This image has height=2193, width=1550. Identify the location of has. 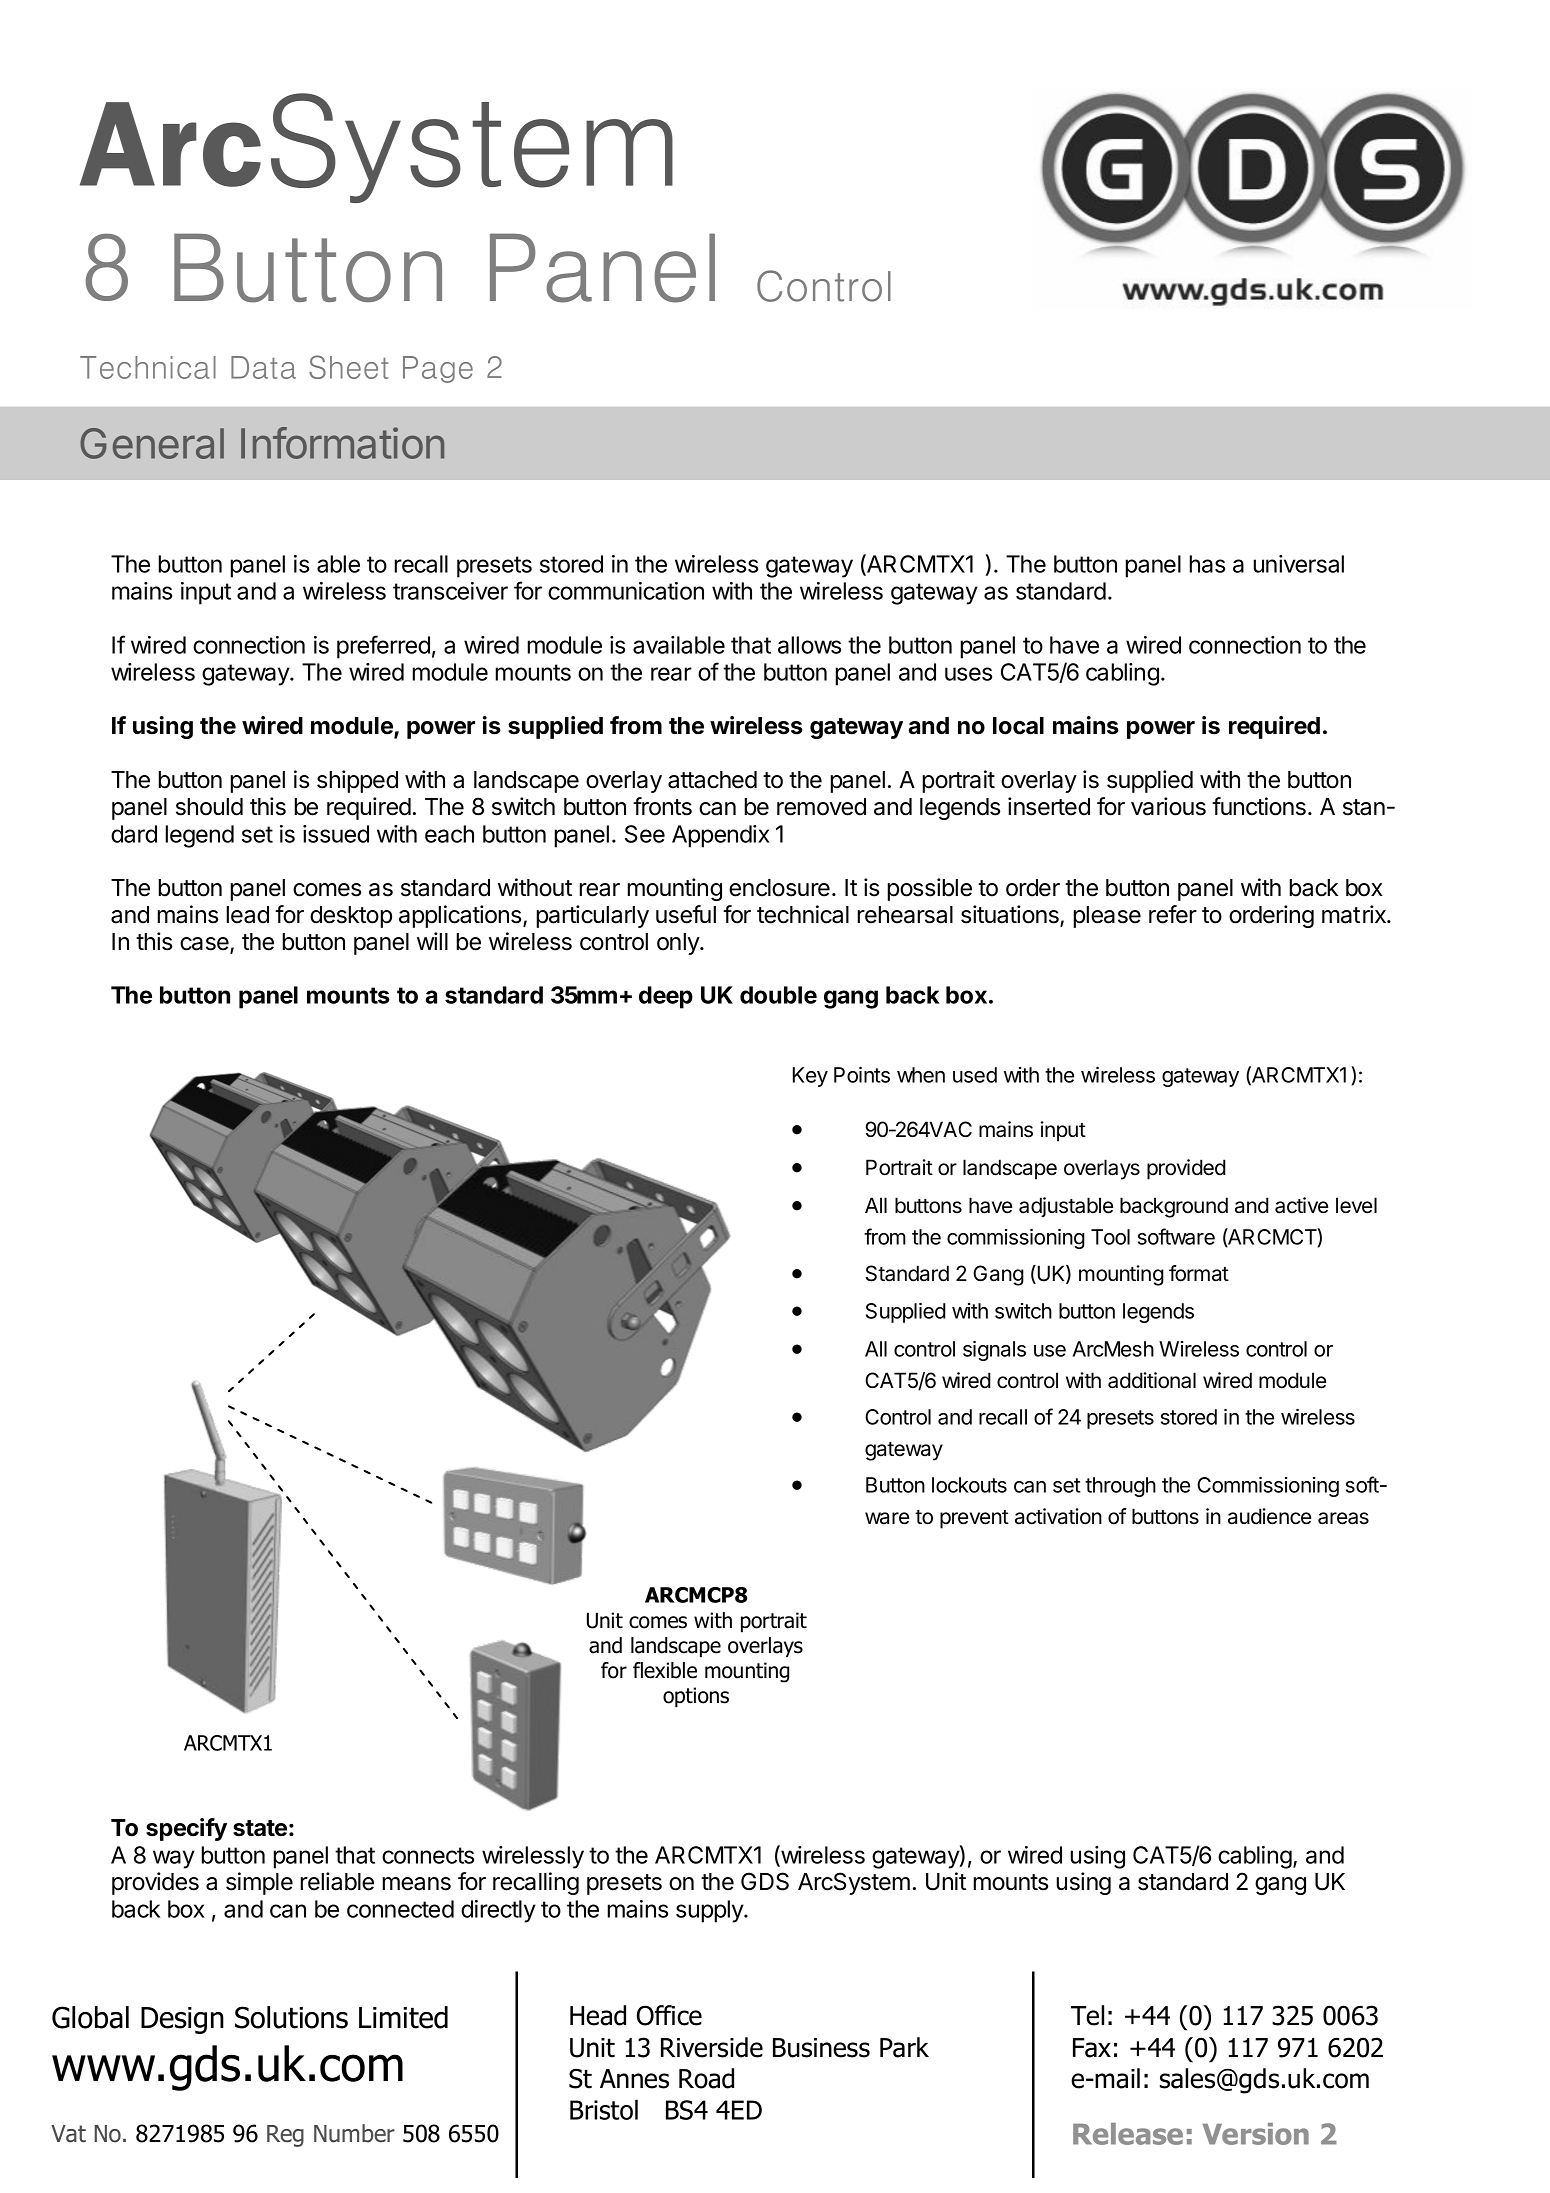
(1207, 564).
